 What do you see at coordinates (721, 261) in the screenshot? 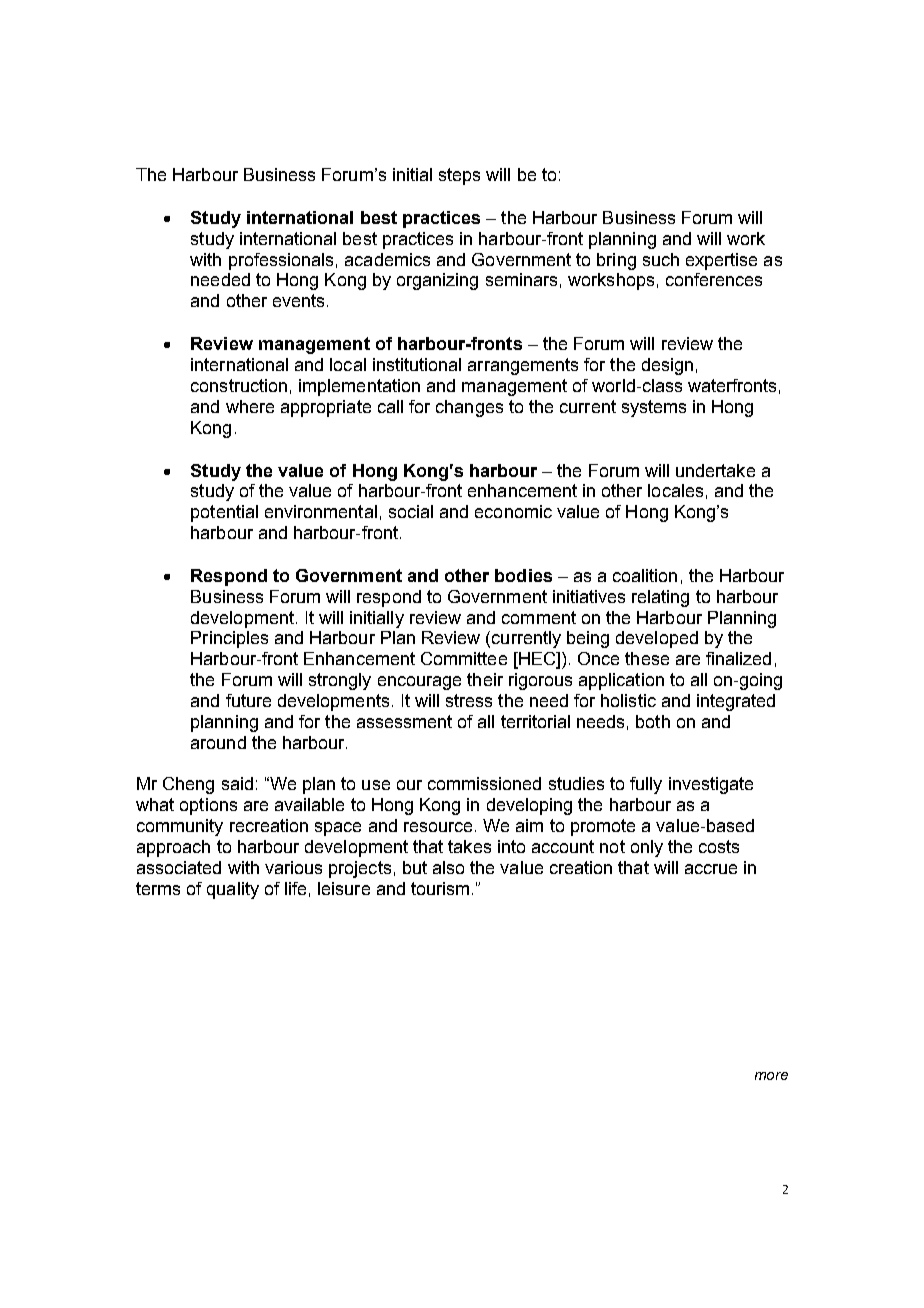
I see `expertise` at bounding box center [721, 261].
